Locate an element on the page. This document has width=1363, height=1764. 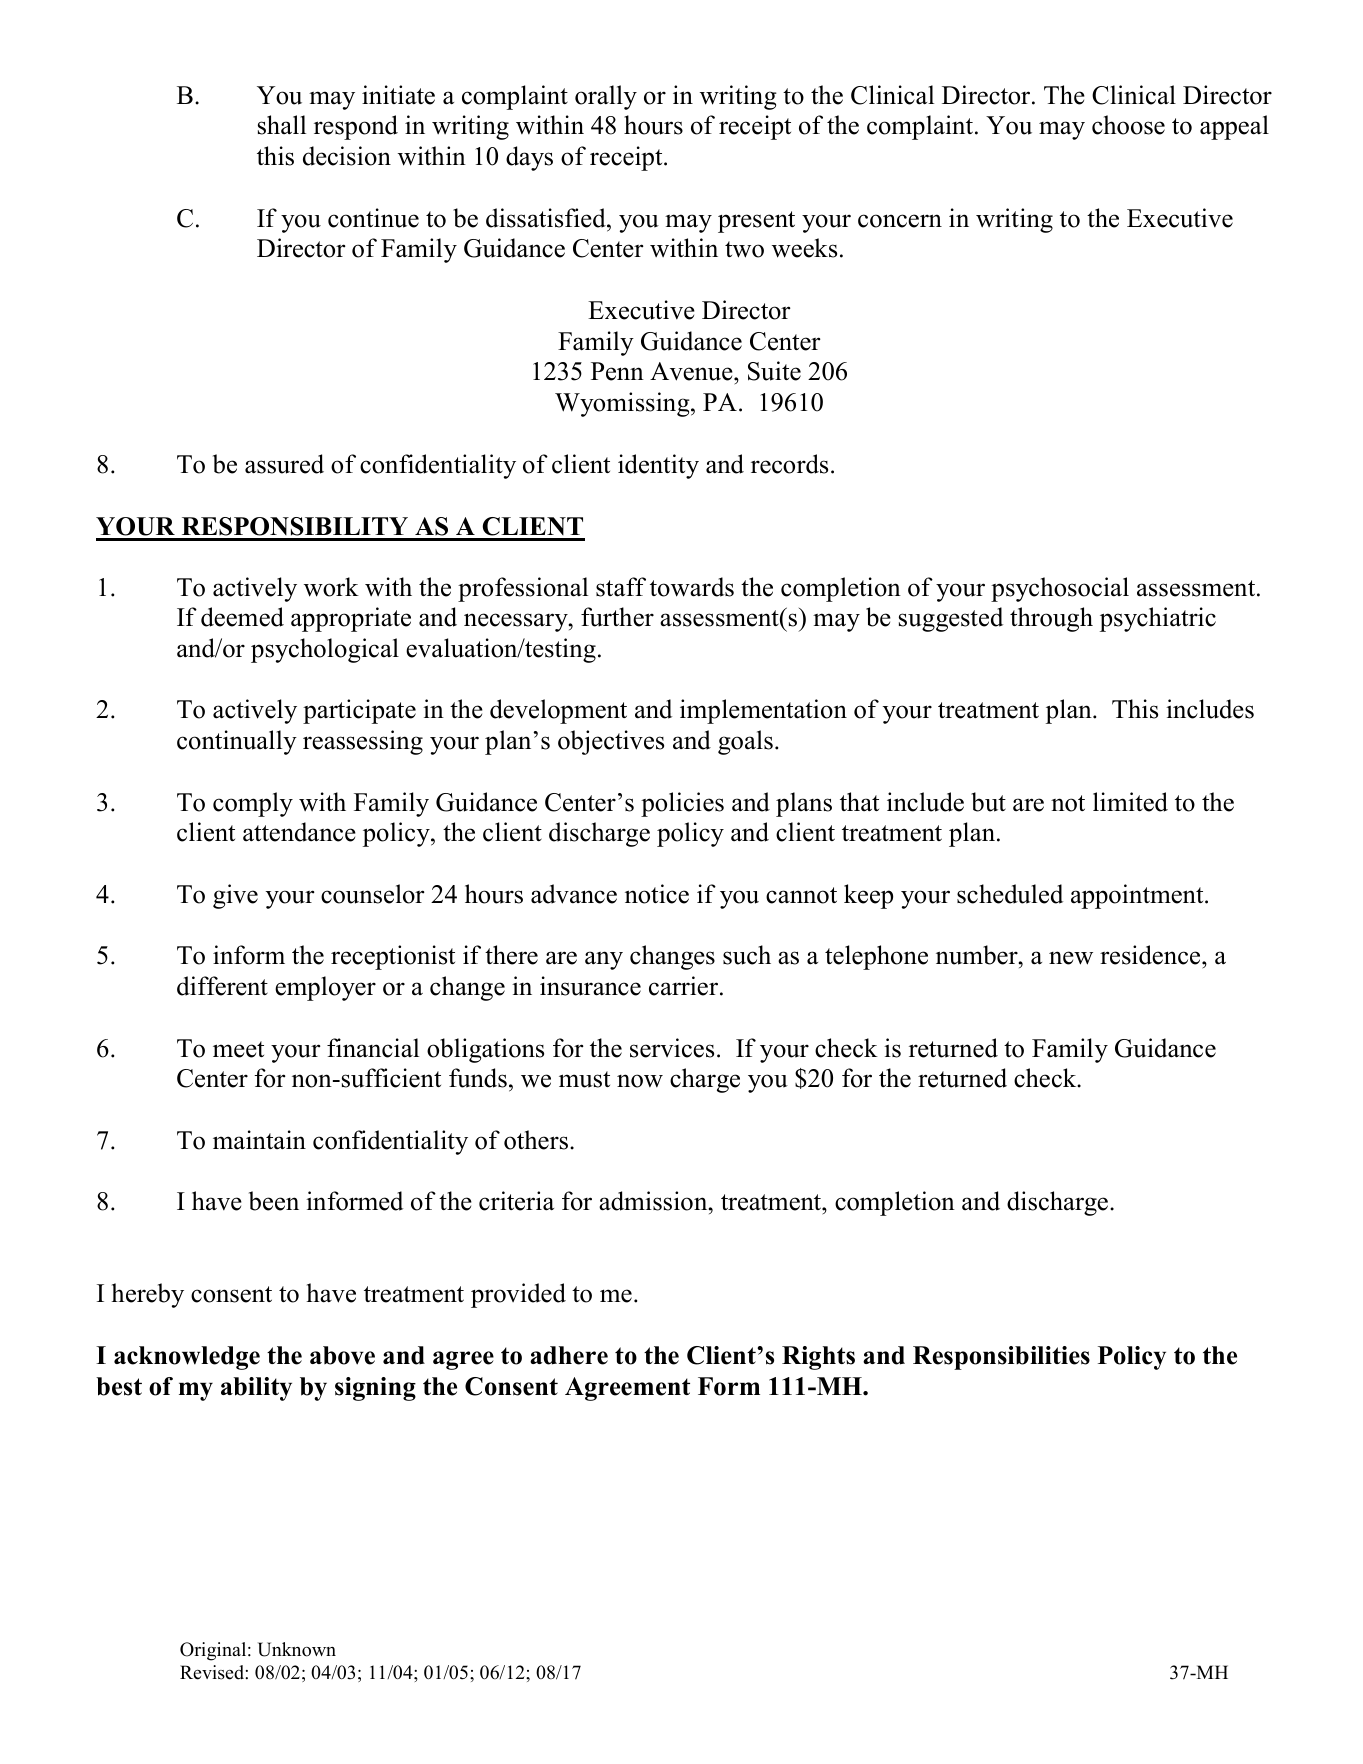
appointment is located at coordinates (1138, 896).
